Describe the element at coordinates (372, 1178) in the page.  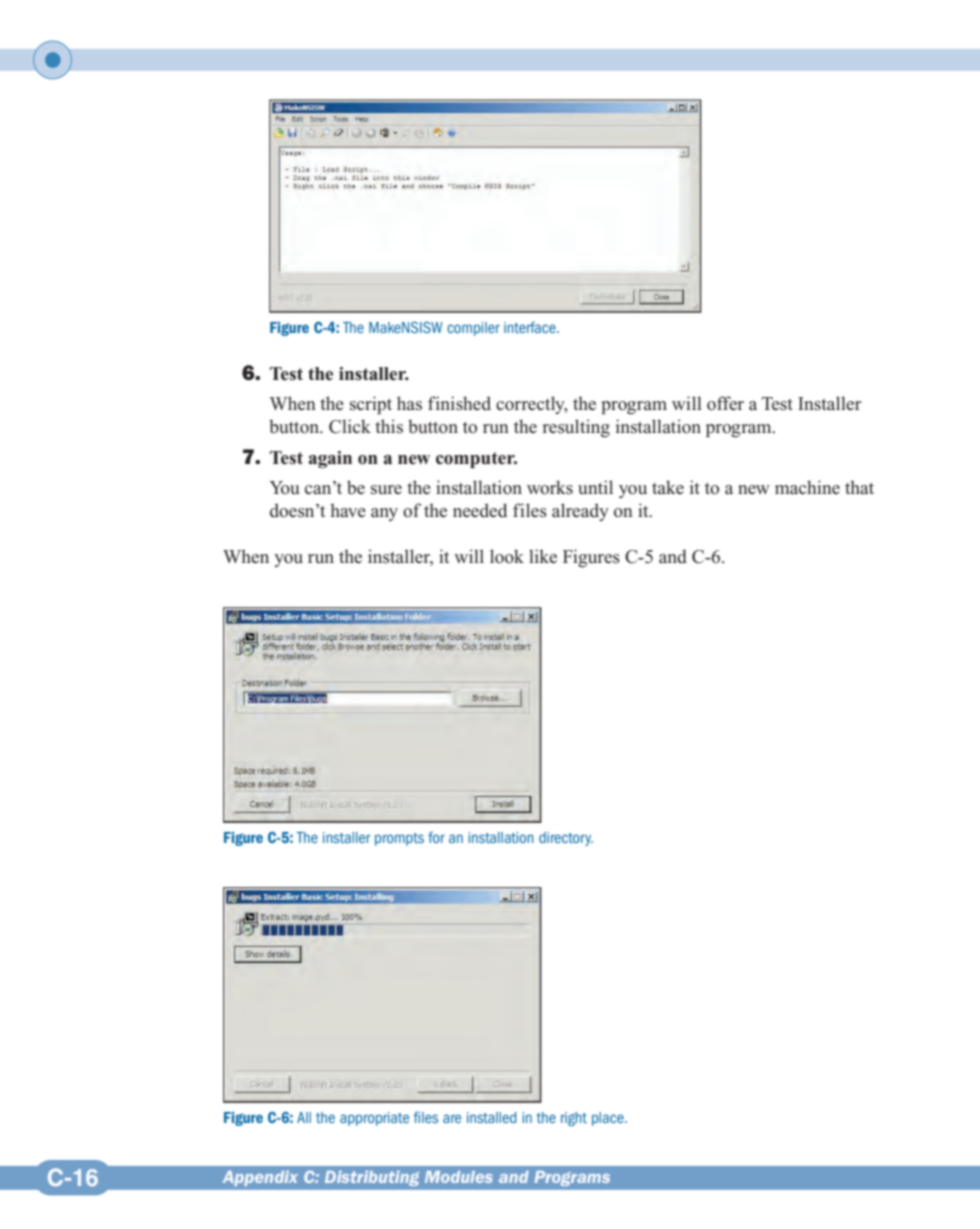
I see `Distributing` at that location.
